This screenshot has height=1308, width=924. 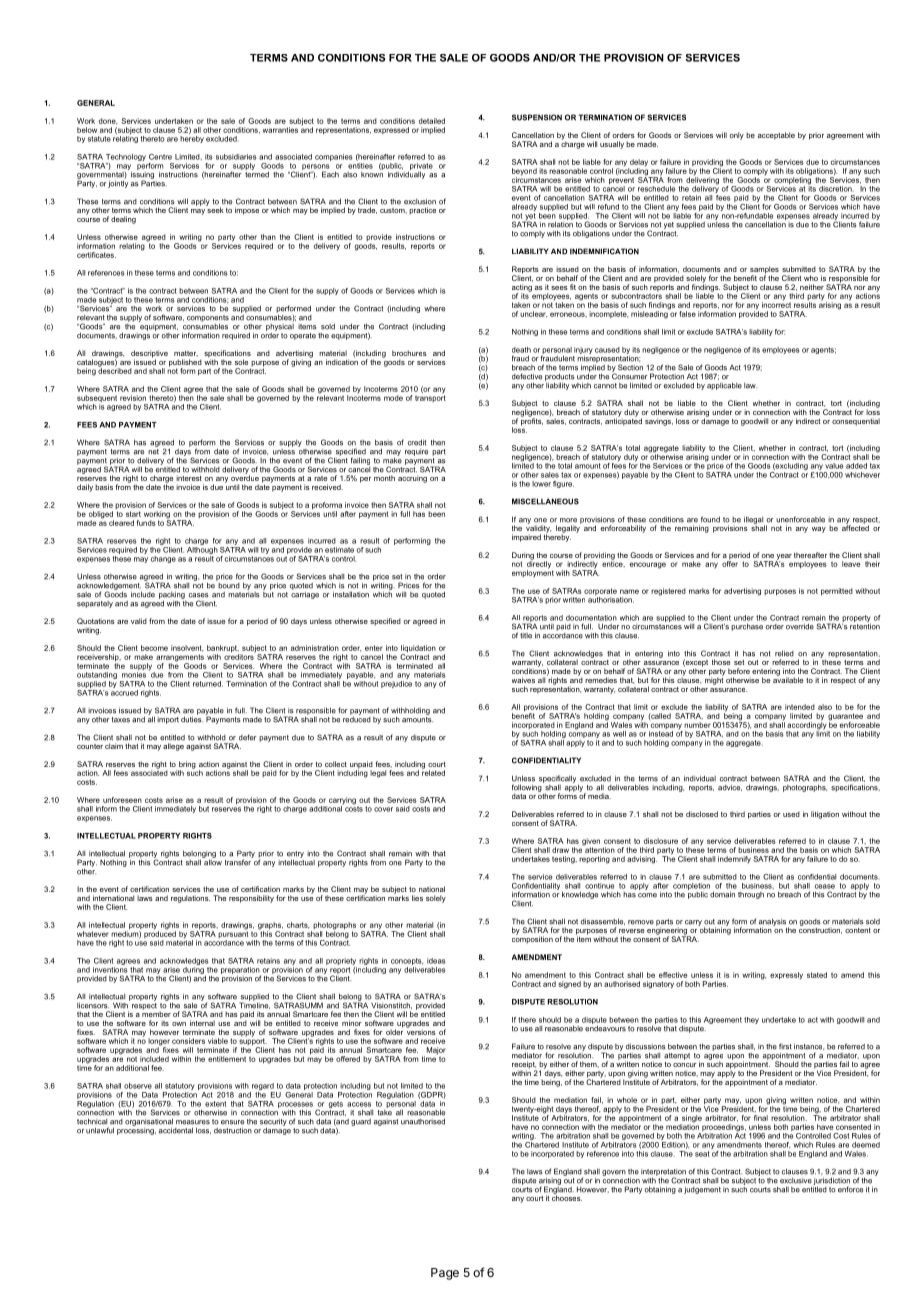 I want to click on impaired, so click(x=526, y=538).
